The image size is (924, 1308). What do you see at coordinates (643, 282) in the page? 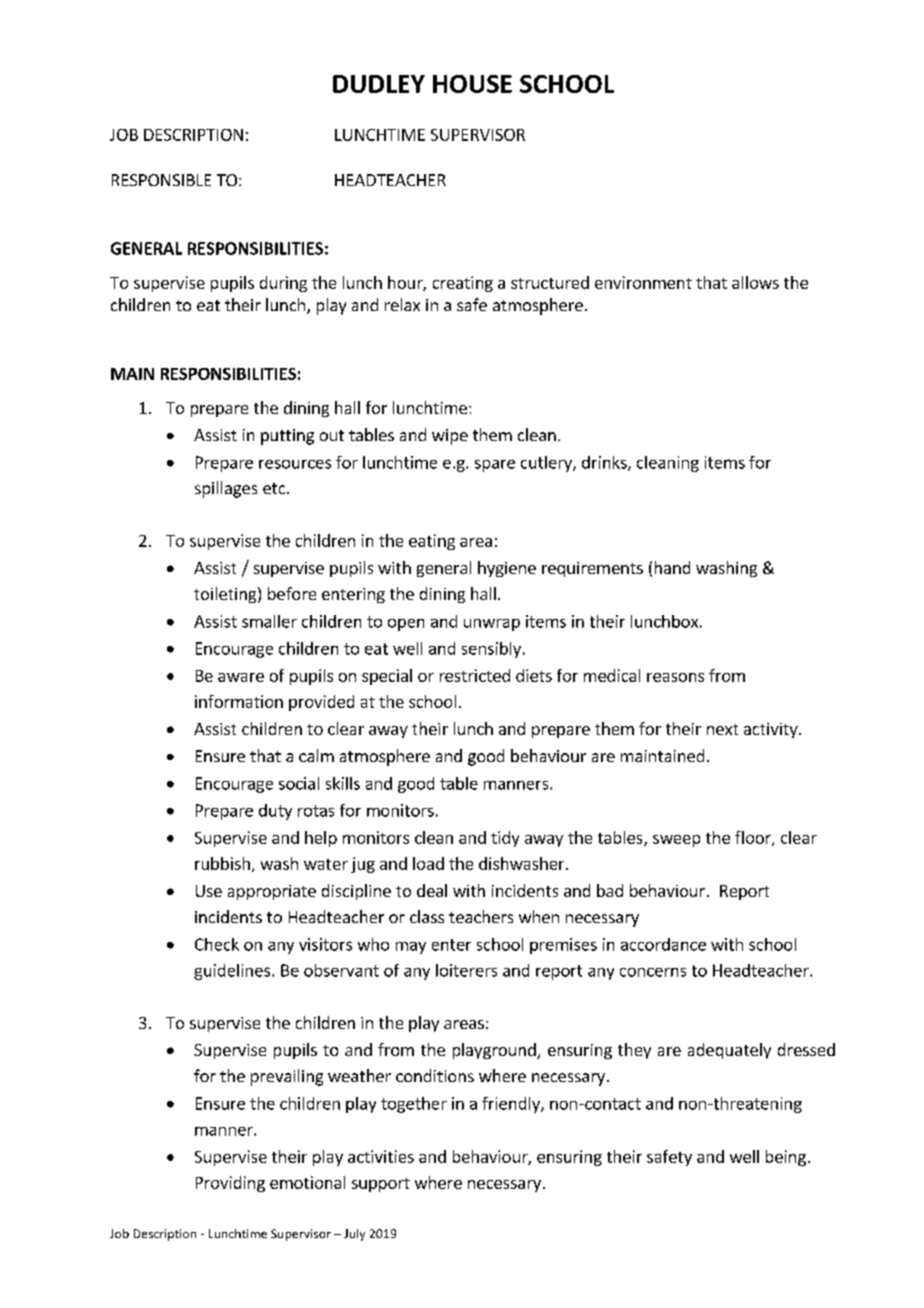
I see `environment` at bounding box center [643, 282].
